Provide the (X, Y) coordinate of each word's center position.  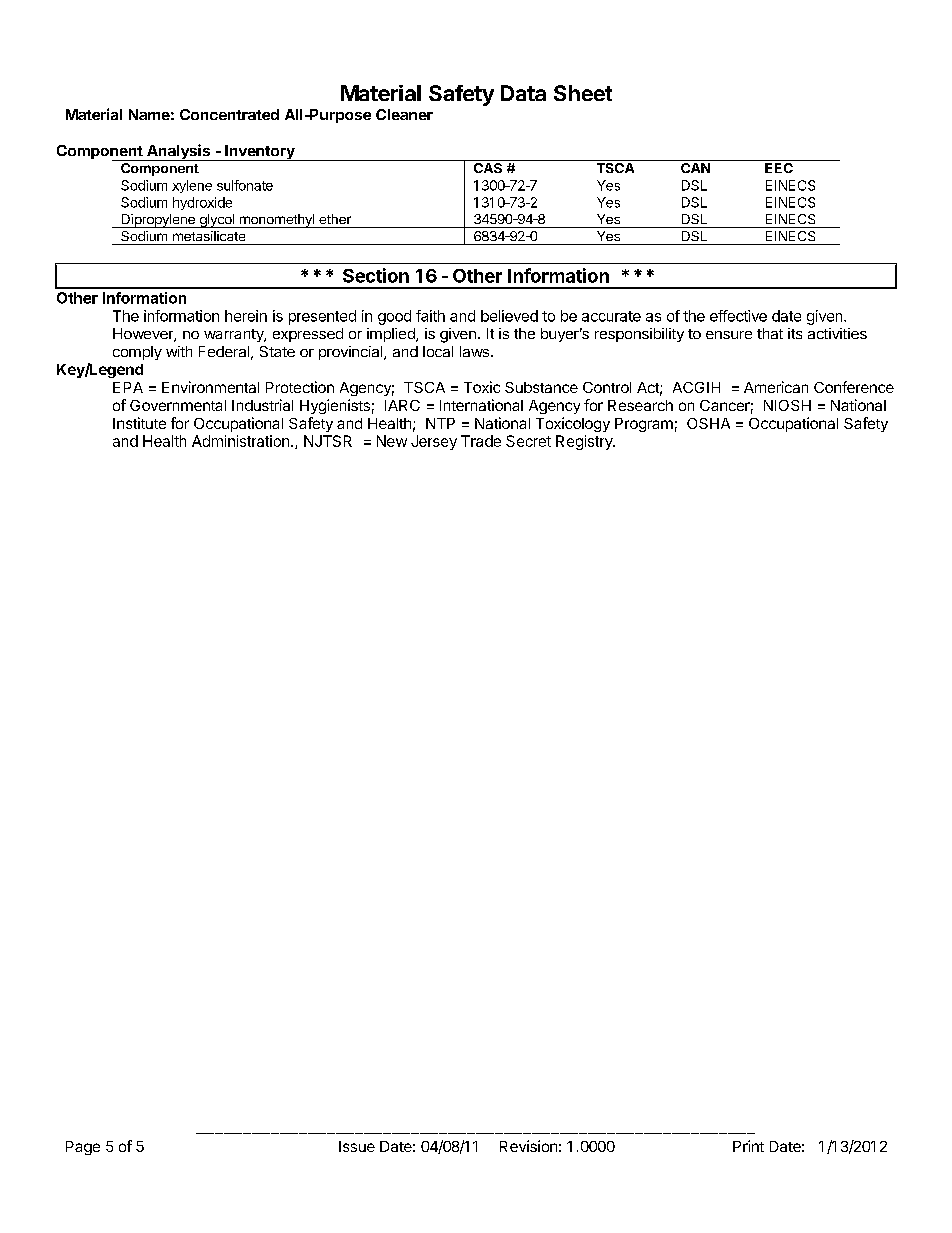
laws (474, 351)
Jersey (434, 442)
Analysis (178, 152)
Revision (528, 1146)
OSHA (708, 423)
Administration (240, 441)
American (776, 387)
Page (83, 1148)
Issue (357, 1146)
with (179, 351)
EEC (779, 168)
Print (748, 1146)
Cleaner (404, 114)
